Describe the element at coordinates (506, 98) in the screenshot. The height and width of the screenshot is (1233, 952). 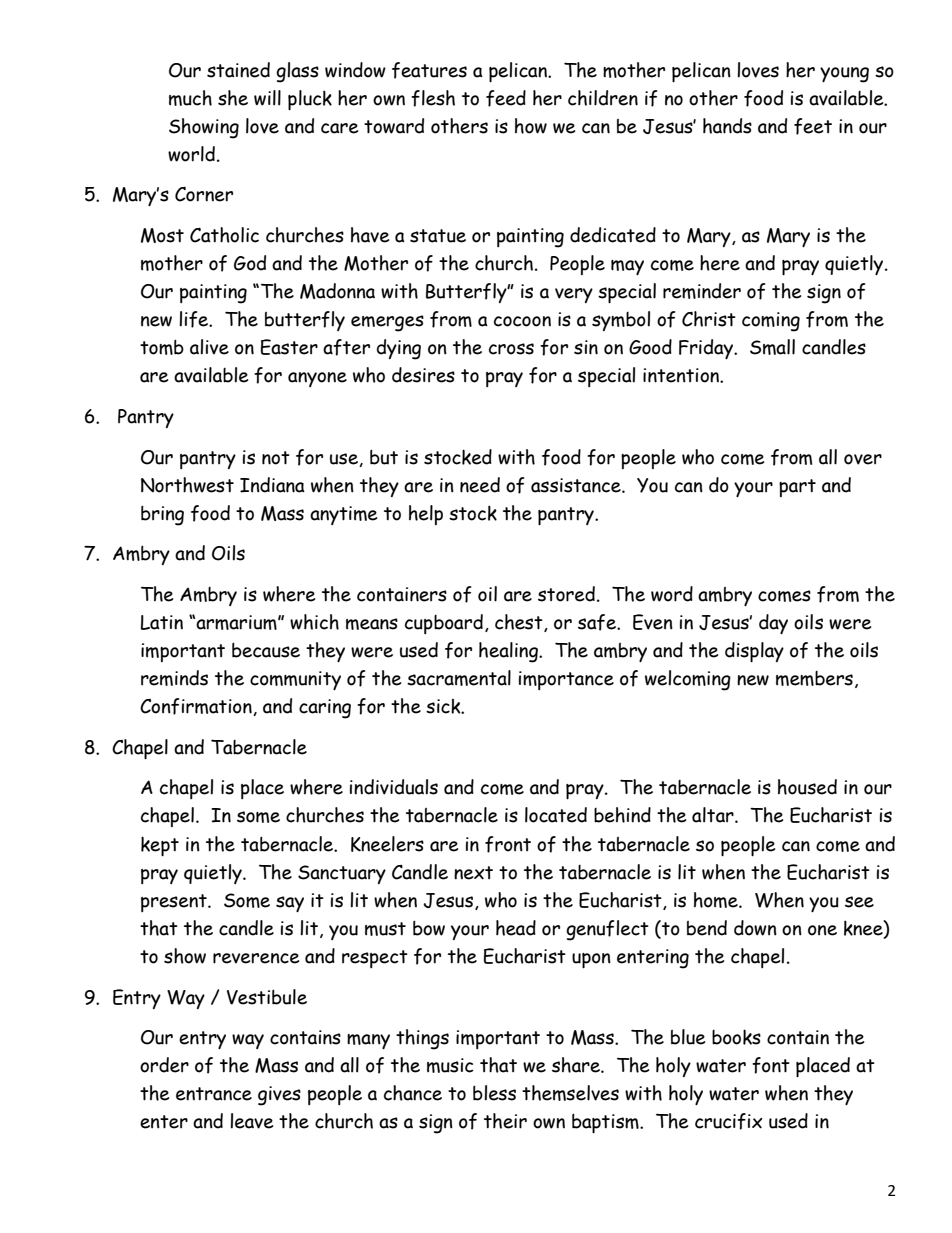
I see `feed` at that location.
